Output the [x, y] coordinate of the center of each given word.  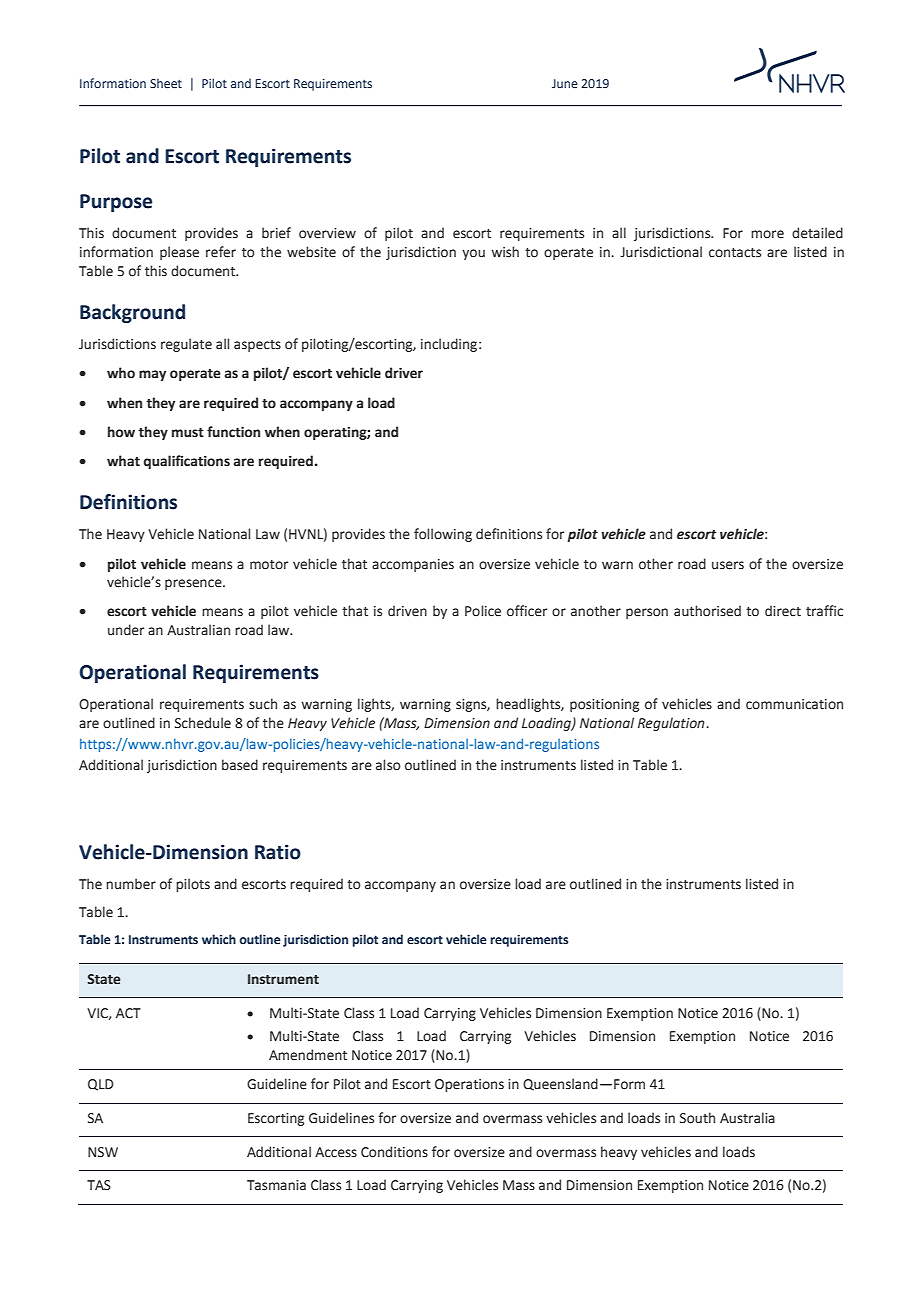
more [767, 234]
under [126, 630]
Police [483, 611]
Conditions [394, 1152]
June [565, 83]
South [697, 1118]
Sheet [166, 83]
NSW [103, 1152]
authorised [707, 611]
